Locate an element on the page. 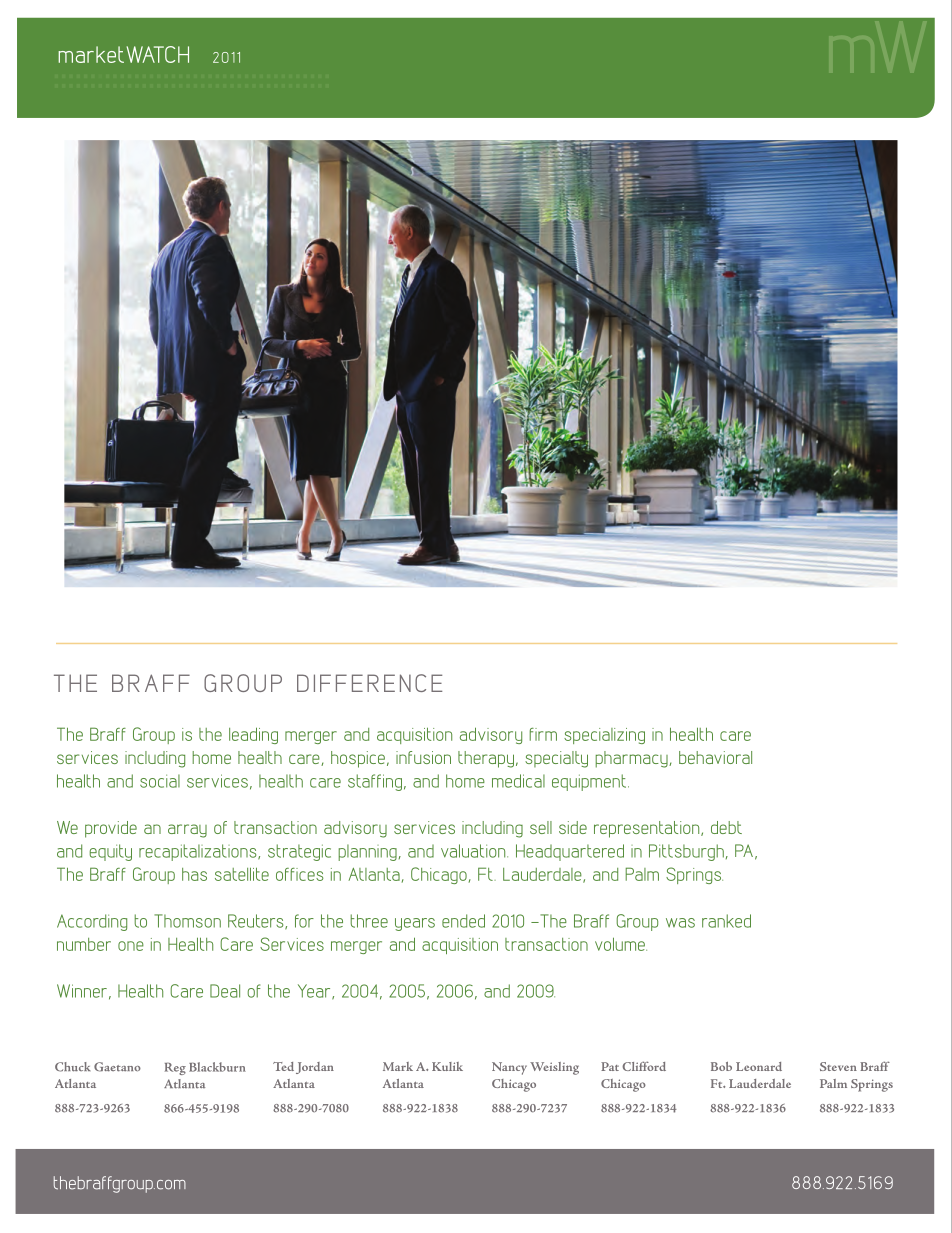  leading is located at coordinates (253, 735).
